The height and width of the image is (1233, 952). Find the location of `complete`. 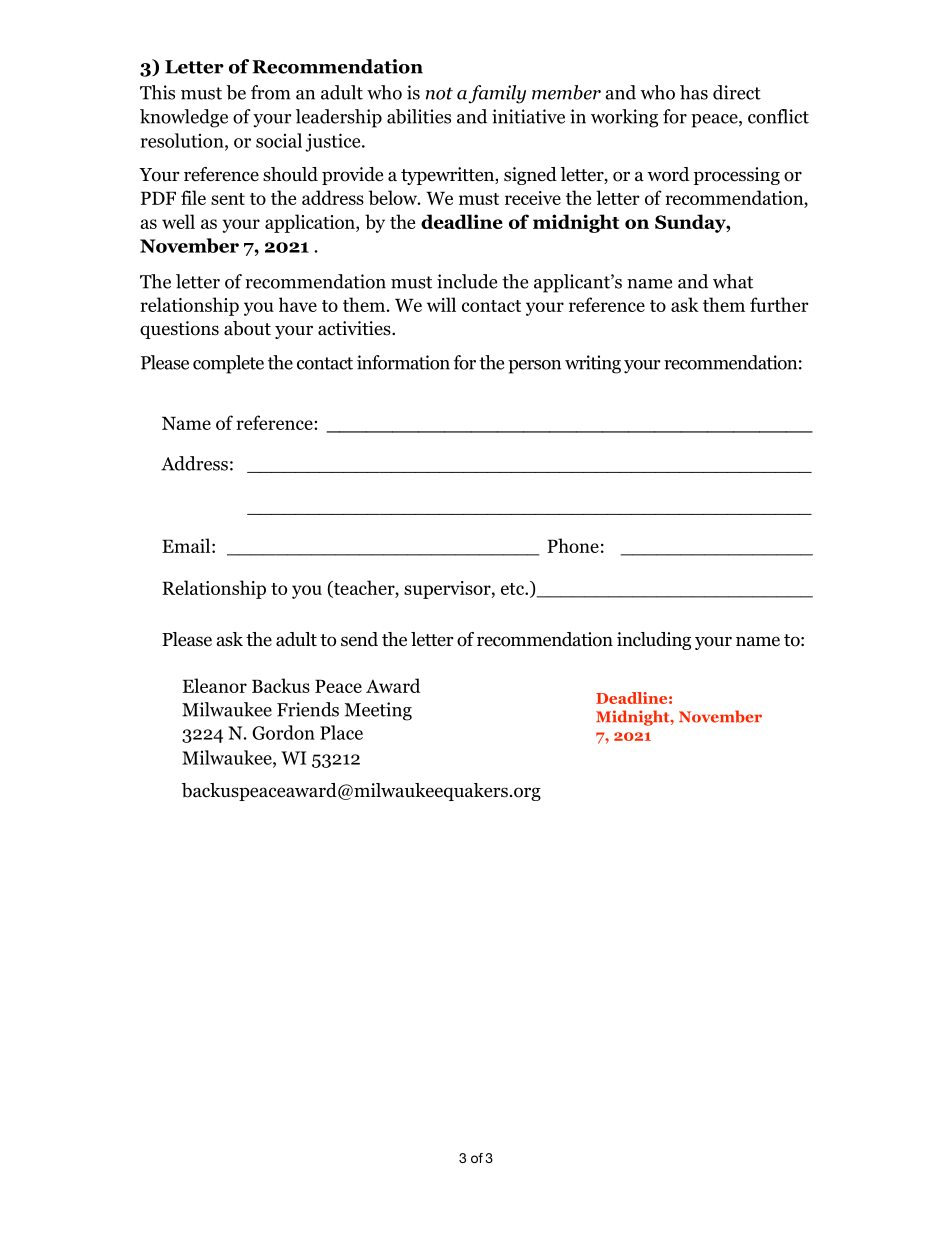

complete is located at coordinates (228, 364).
